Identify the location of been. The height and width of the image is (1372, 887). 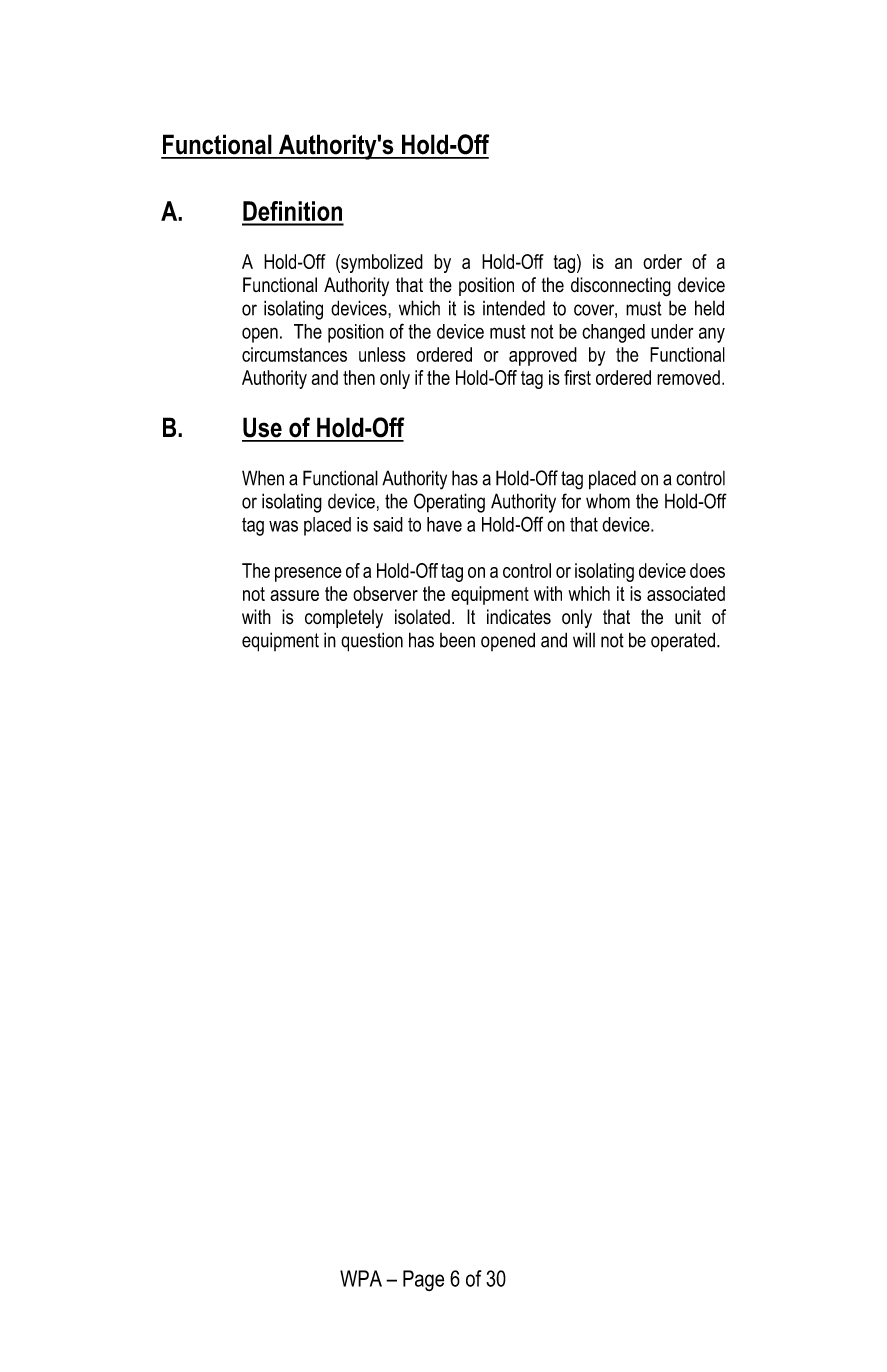
(457, 640).
